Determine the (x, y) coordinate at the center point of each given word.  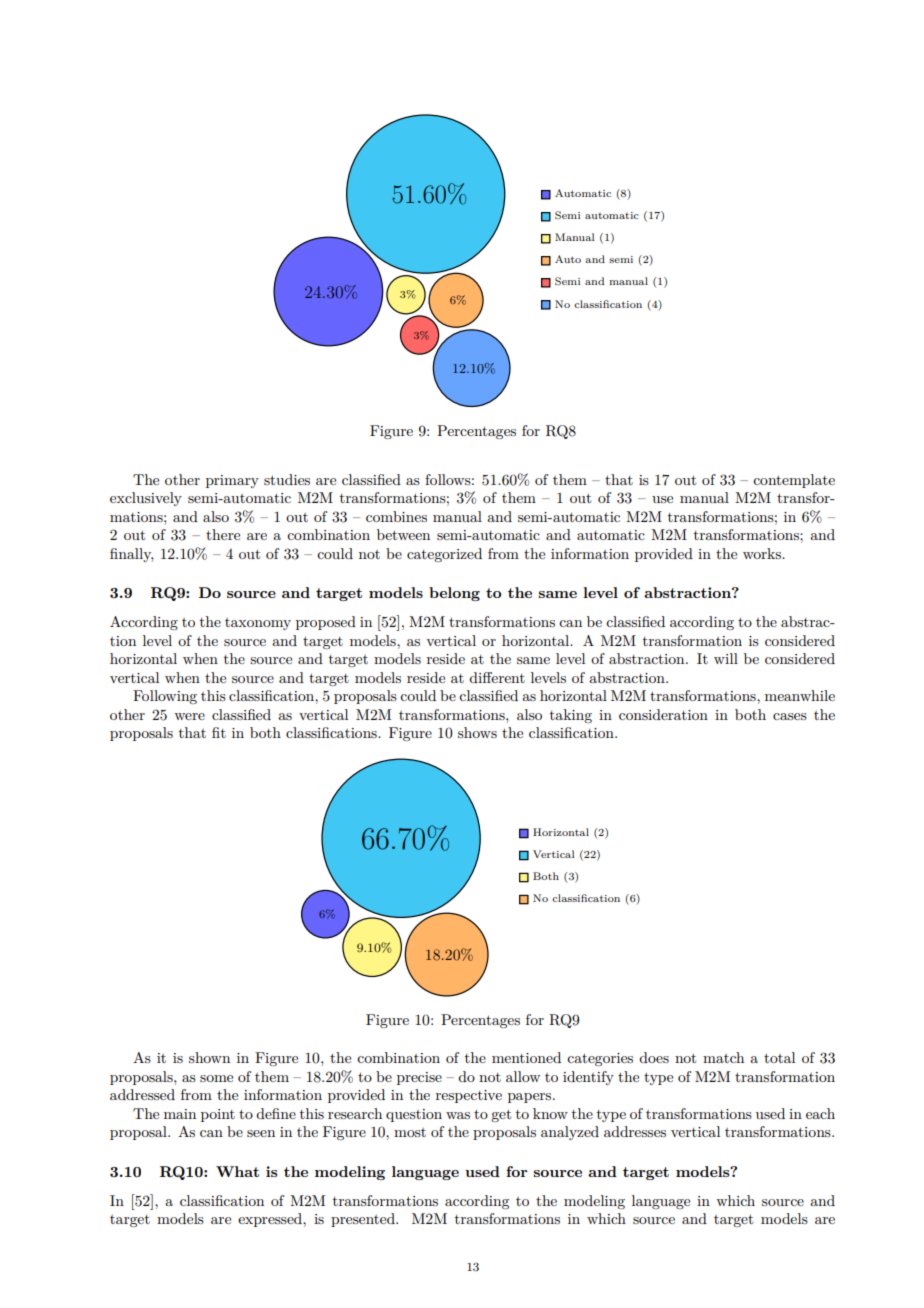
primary (232, 481)
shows (477, 732)
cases (790, 716)
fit (219, 732)
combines (396, 516)
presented (364, 1220)
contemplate (794, 481)
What (237, 1171)
